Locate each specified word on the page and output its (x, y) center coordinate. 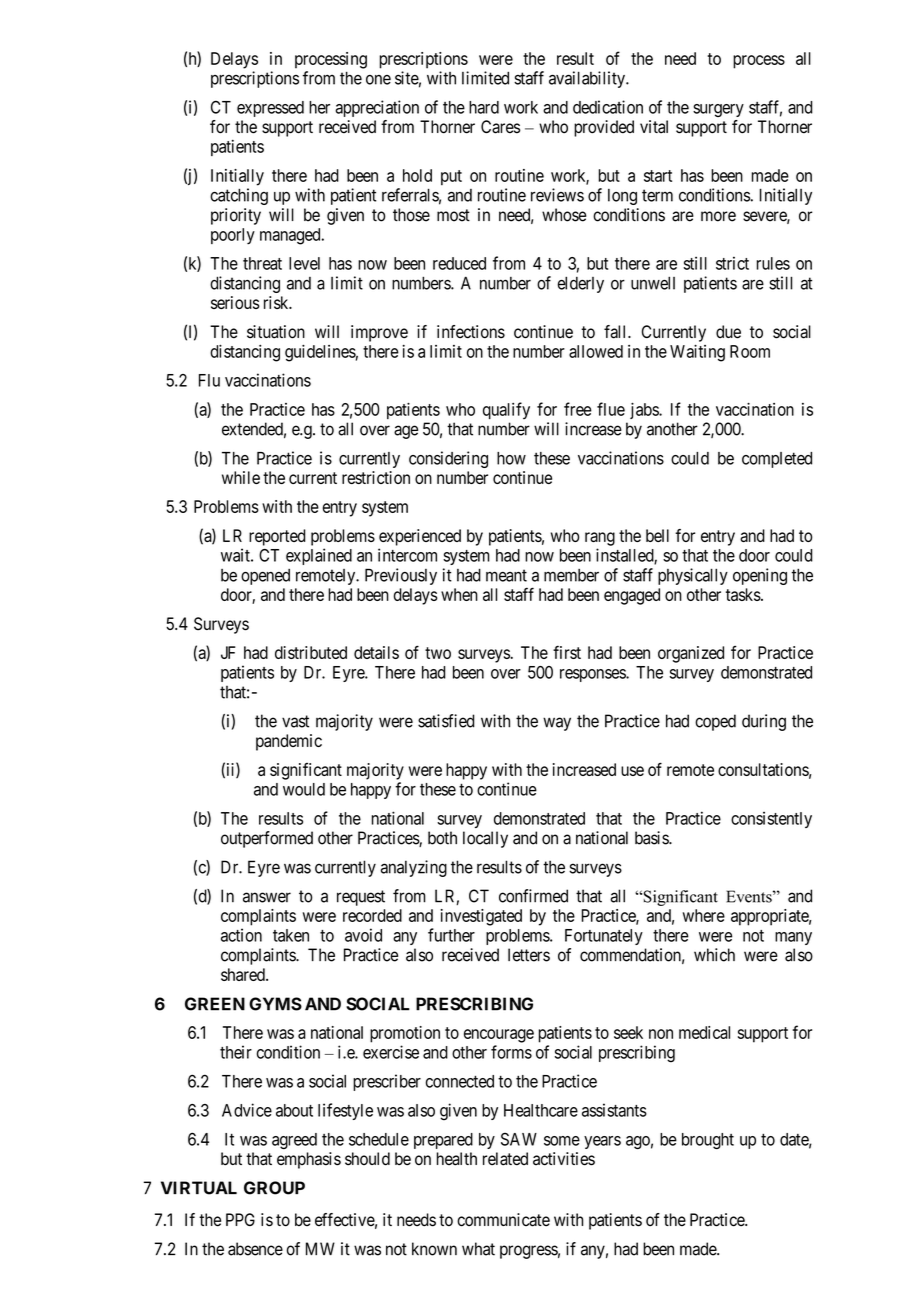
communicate (503, 1220)
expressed (270, 109)
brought (708, 1141)
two (438, 653)
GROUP (274, 1188)
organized (691, 654)
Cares (500, 127)
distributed (311, 652)
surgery (718, 110)
